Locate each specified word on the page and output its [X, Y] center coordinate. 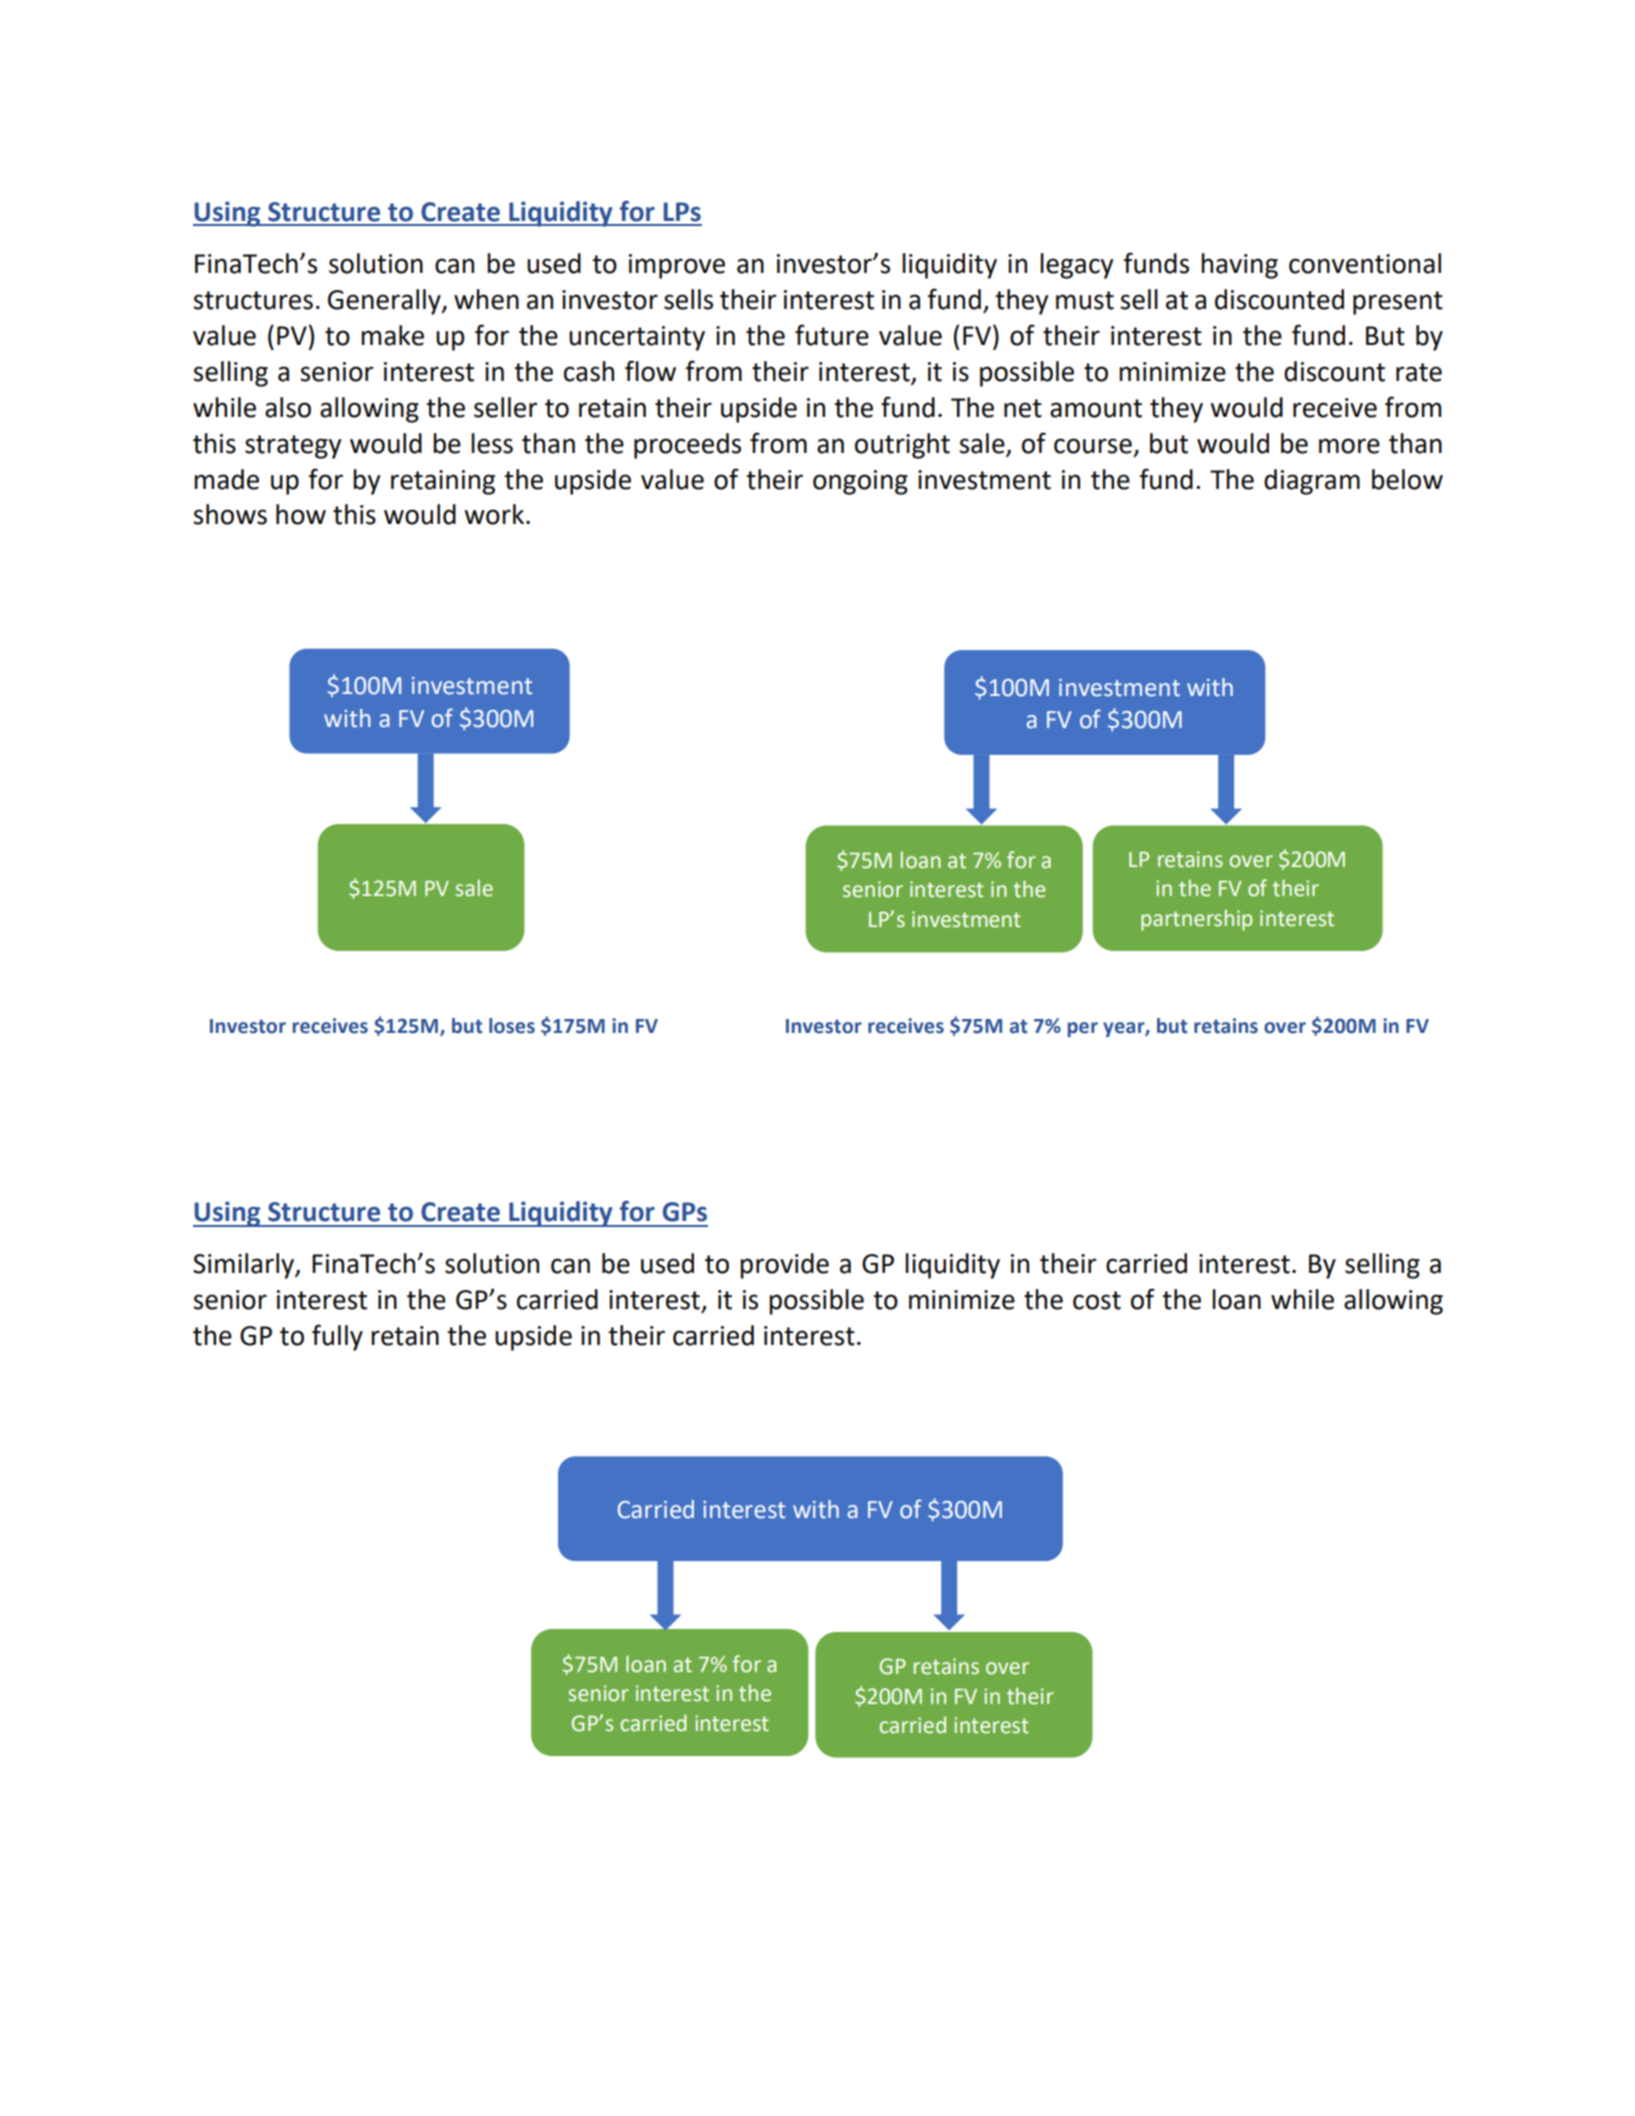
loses [512, 1026]
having [1239, 266]
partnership [1196, 920]
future [832, 335]
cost [1097, 1300]
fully [337, 1337]
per [1083, 1029]
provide [784, 1266]
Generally [385, 302]
